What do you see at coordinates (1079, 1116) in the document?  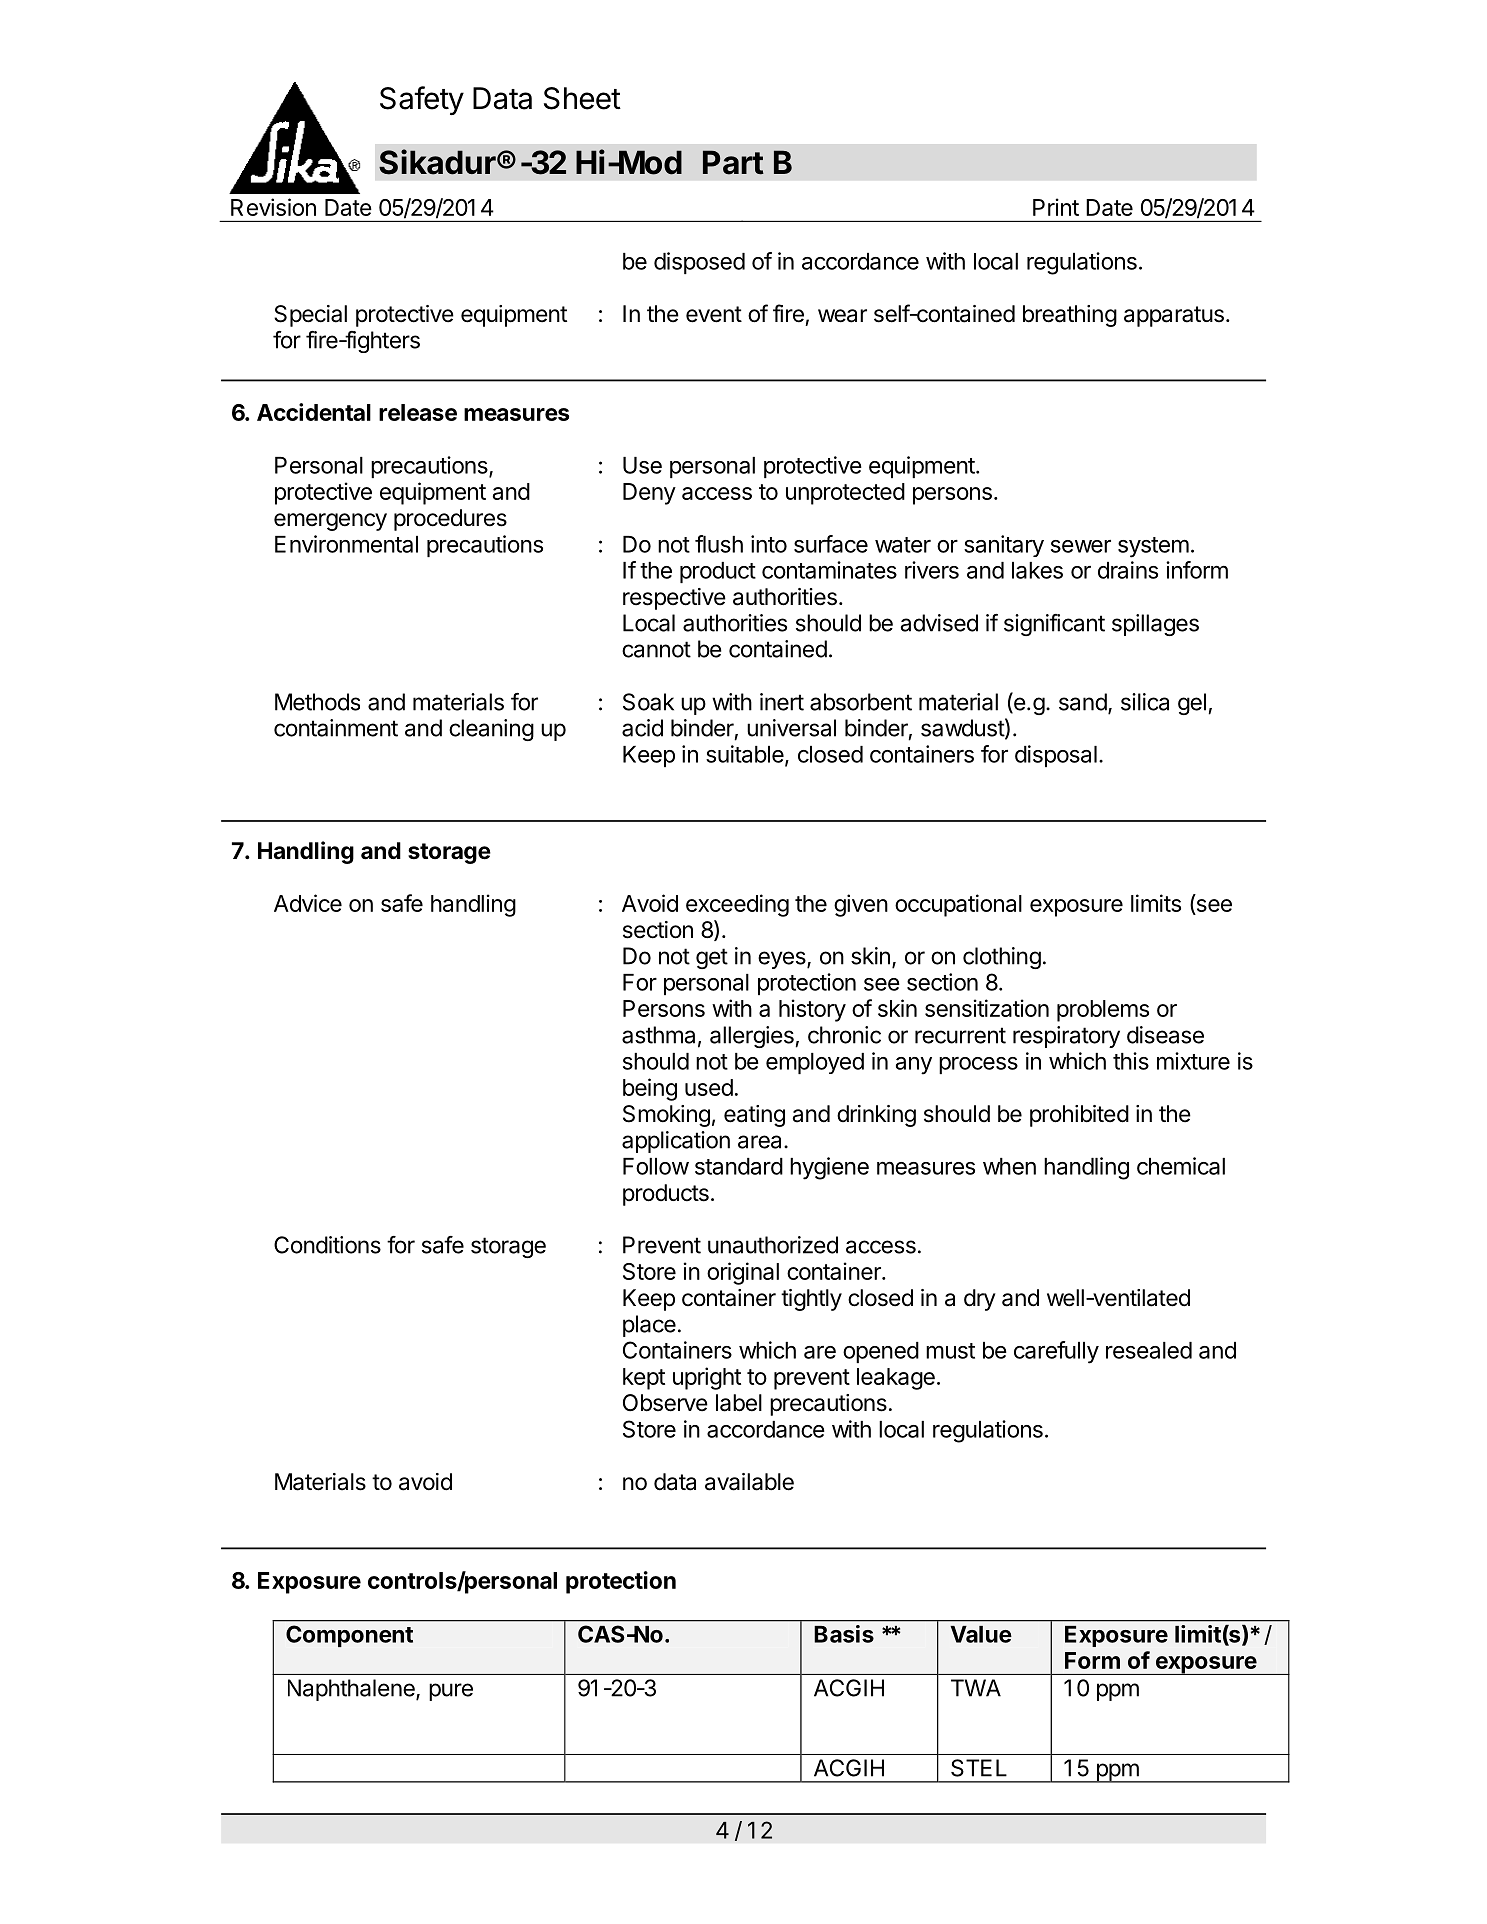 I see `prohibited` at bounding box center [1079, 1116].
